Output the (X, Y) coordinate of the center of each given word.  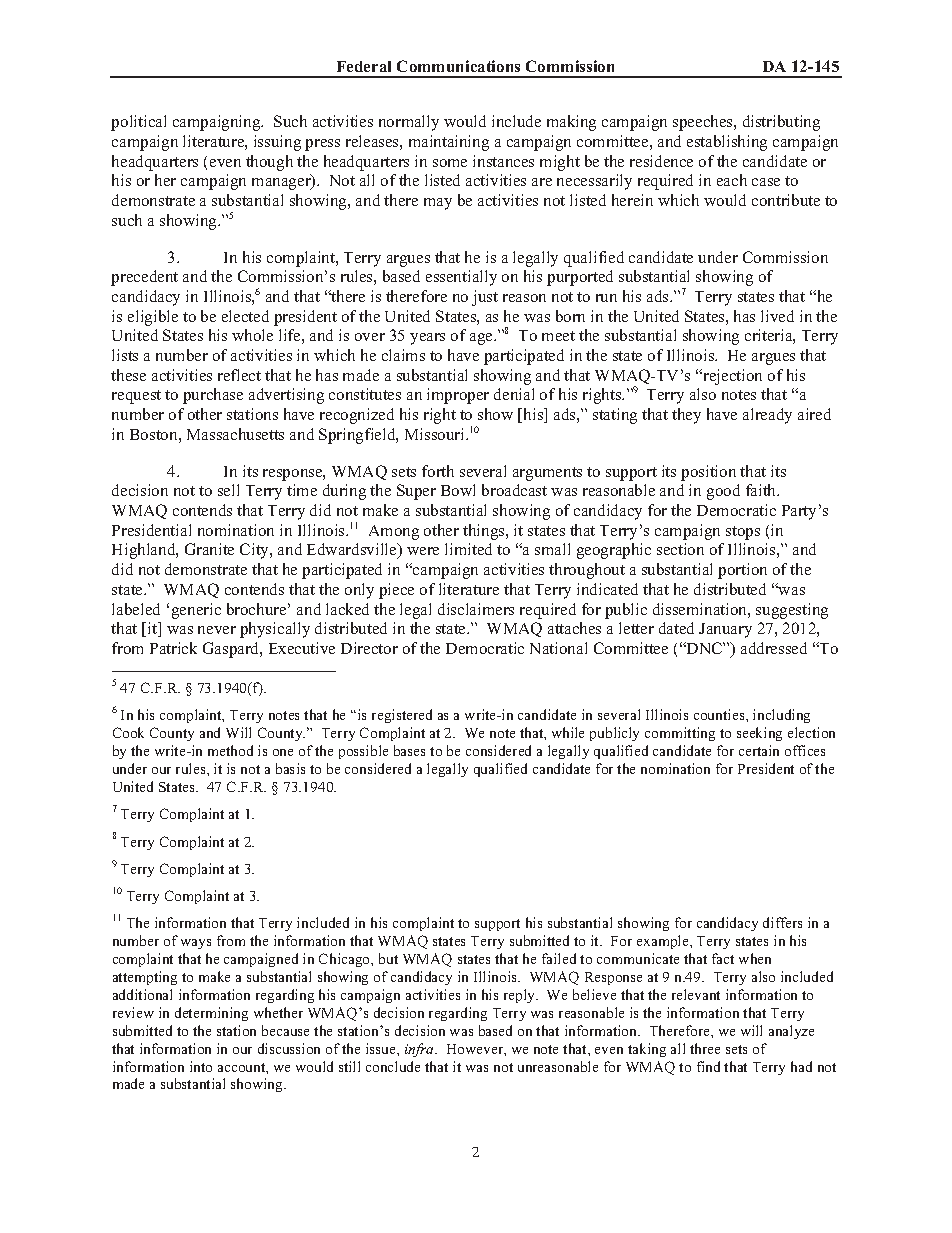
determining (211, 1014)
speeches (704, 123)
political (138, 123)
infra (420, 1050)
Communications (458, 66)
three (705, 1048)
